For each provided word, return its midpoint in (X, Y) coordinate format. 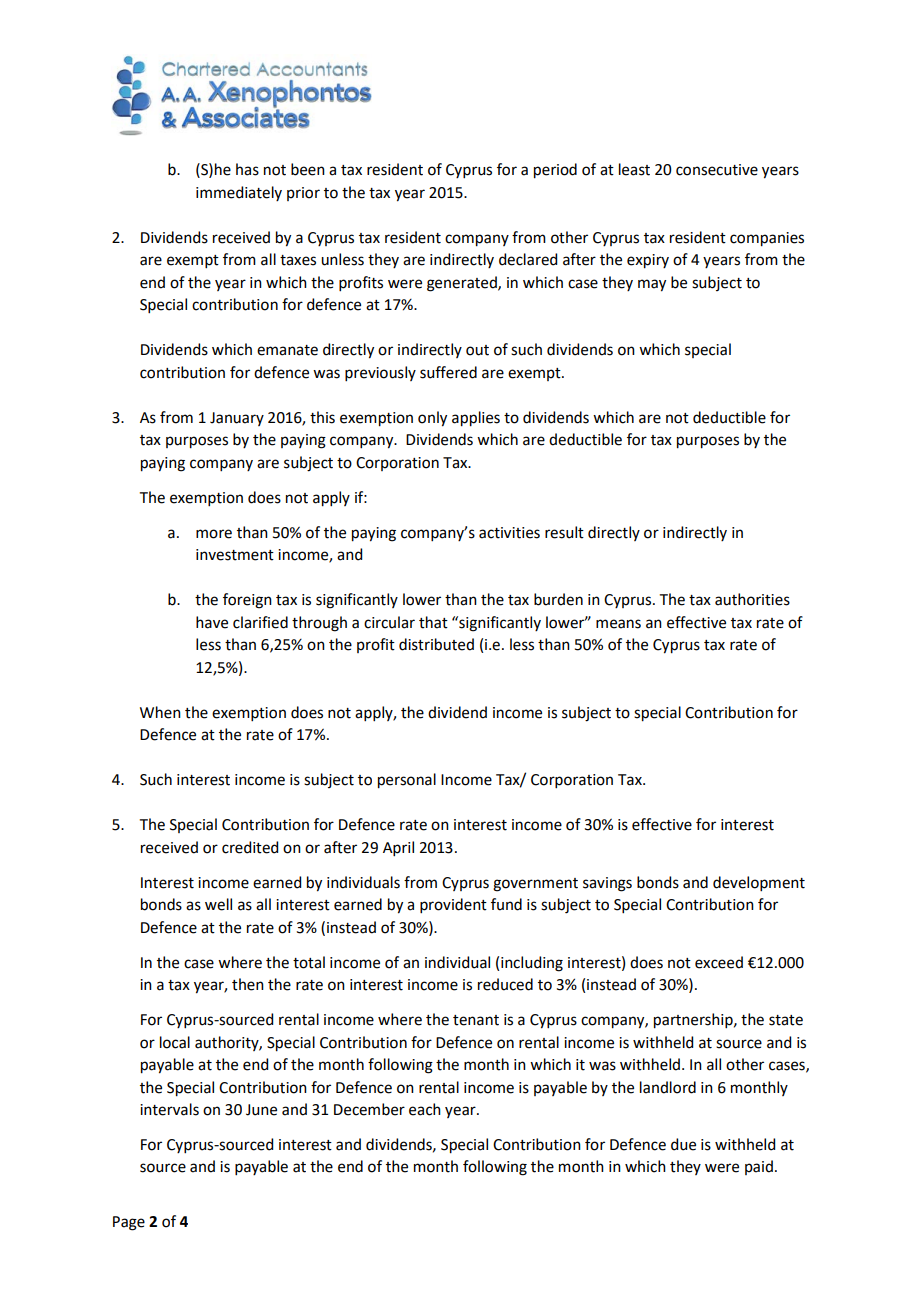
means (618, 624)
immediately (239, 193)
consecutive (717, 170)
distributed (436, 644)
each (425, 1109)
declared (528, 259)
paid (759, 1167)
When (160, 712)
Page (129, 1223)
